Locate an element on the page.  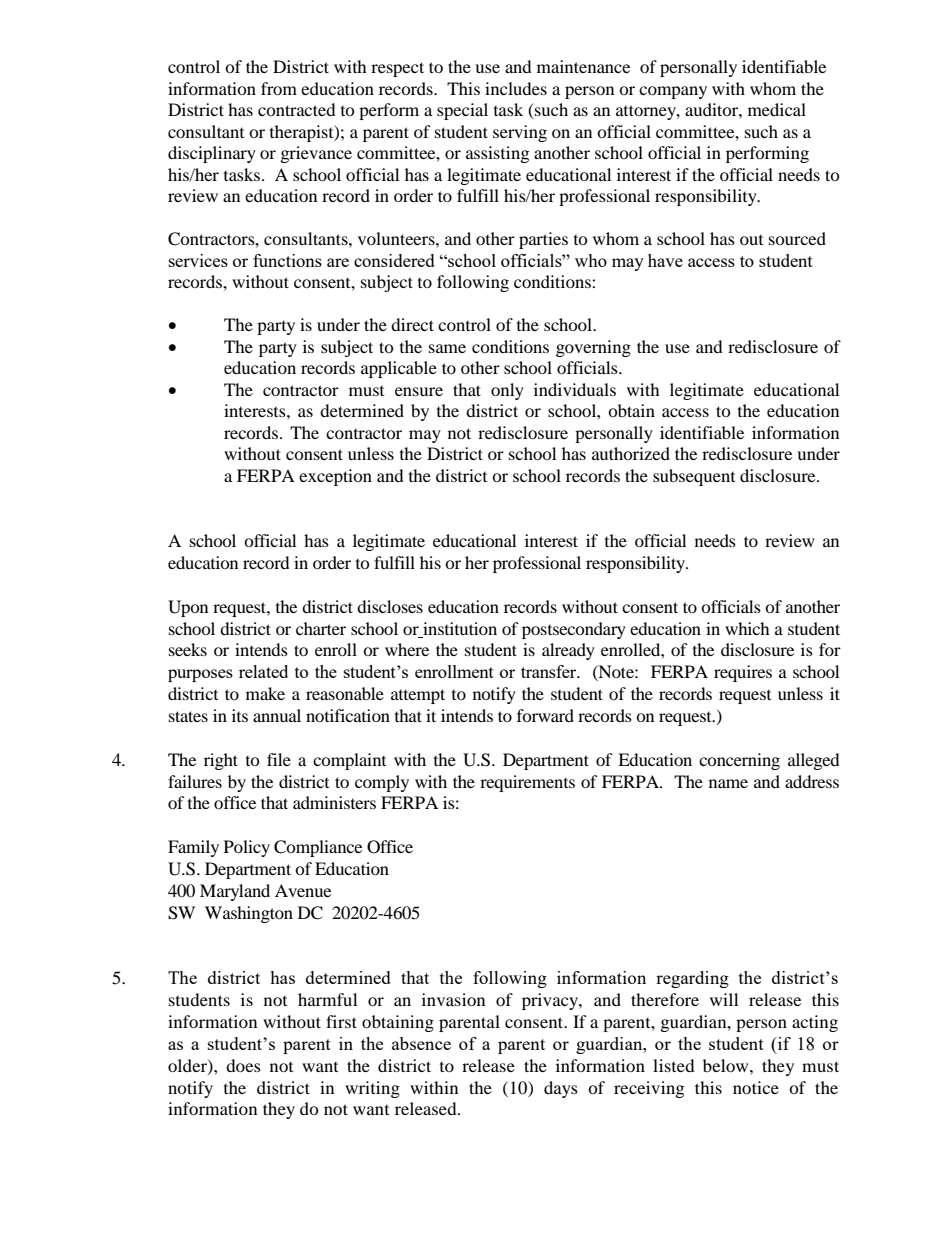
days is located at coordinates (561, 1089).
